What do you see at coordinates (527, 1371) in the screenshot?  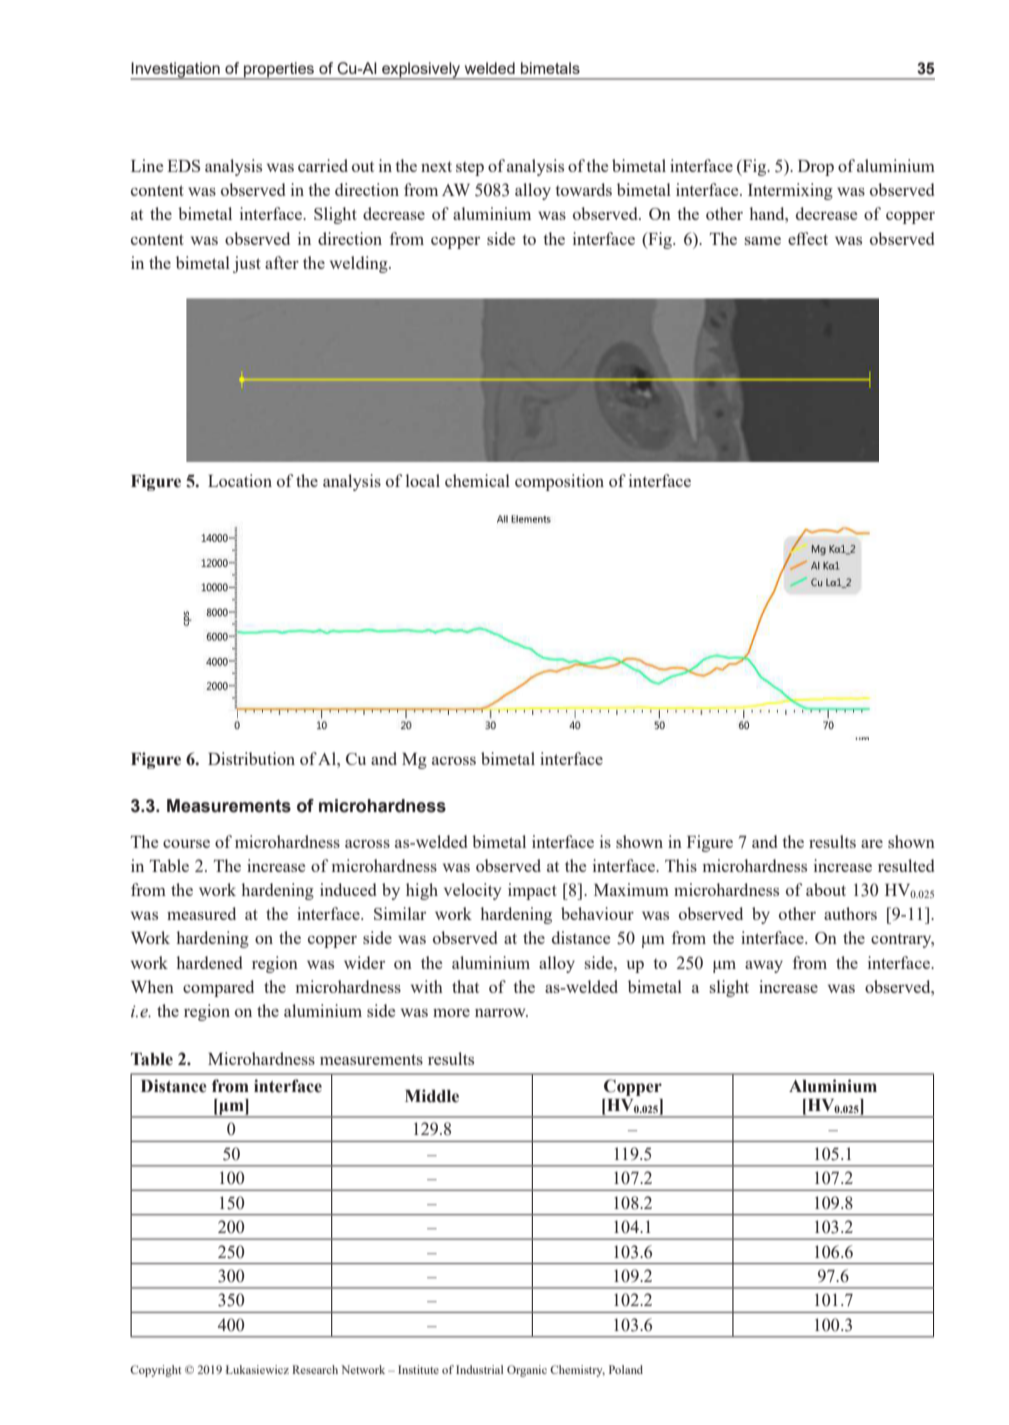 I see `Organic` at bounding box center [527, 1371].
